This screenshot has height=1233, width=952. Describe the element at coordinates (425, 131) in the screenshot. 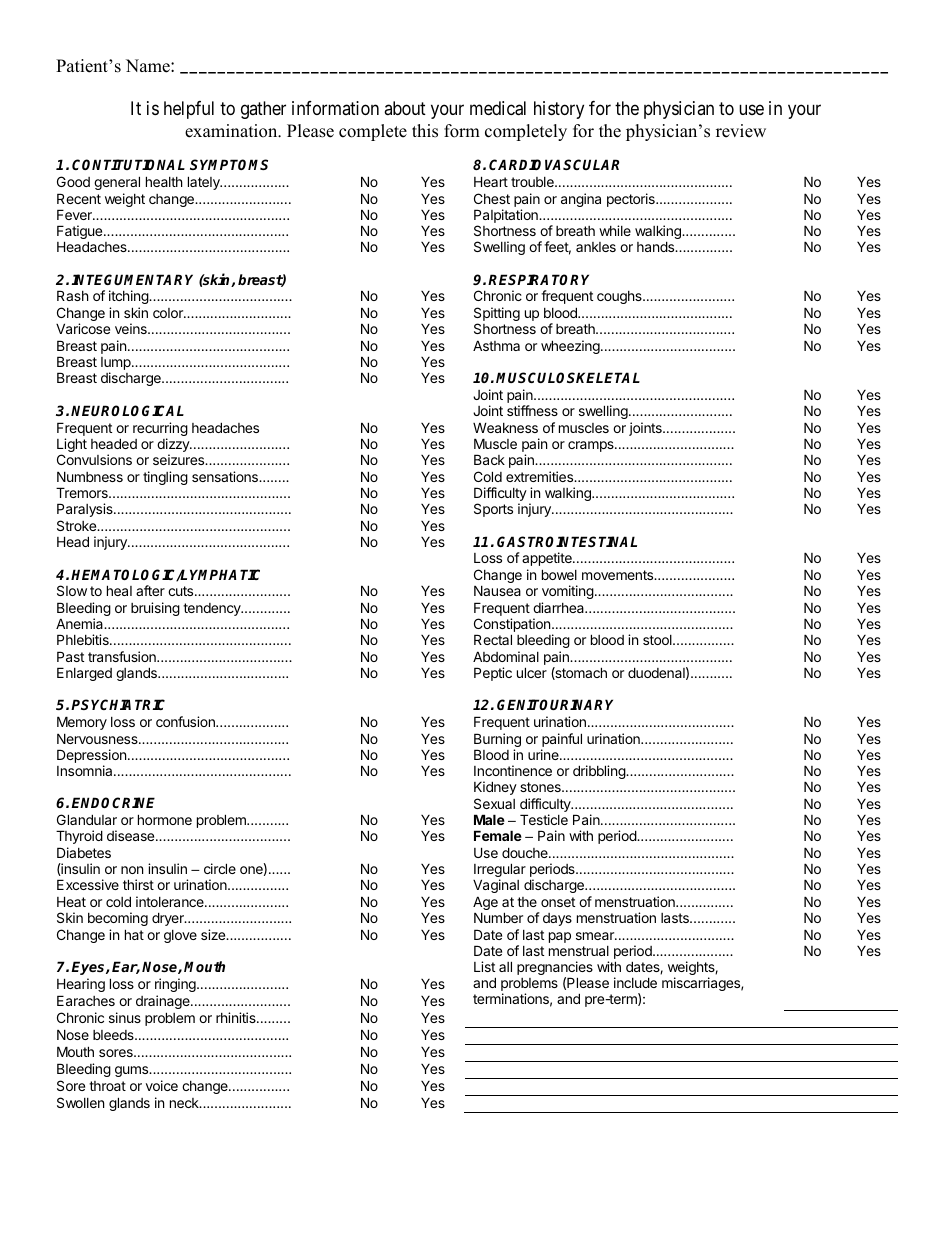

I see `this` at that location.
